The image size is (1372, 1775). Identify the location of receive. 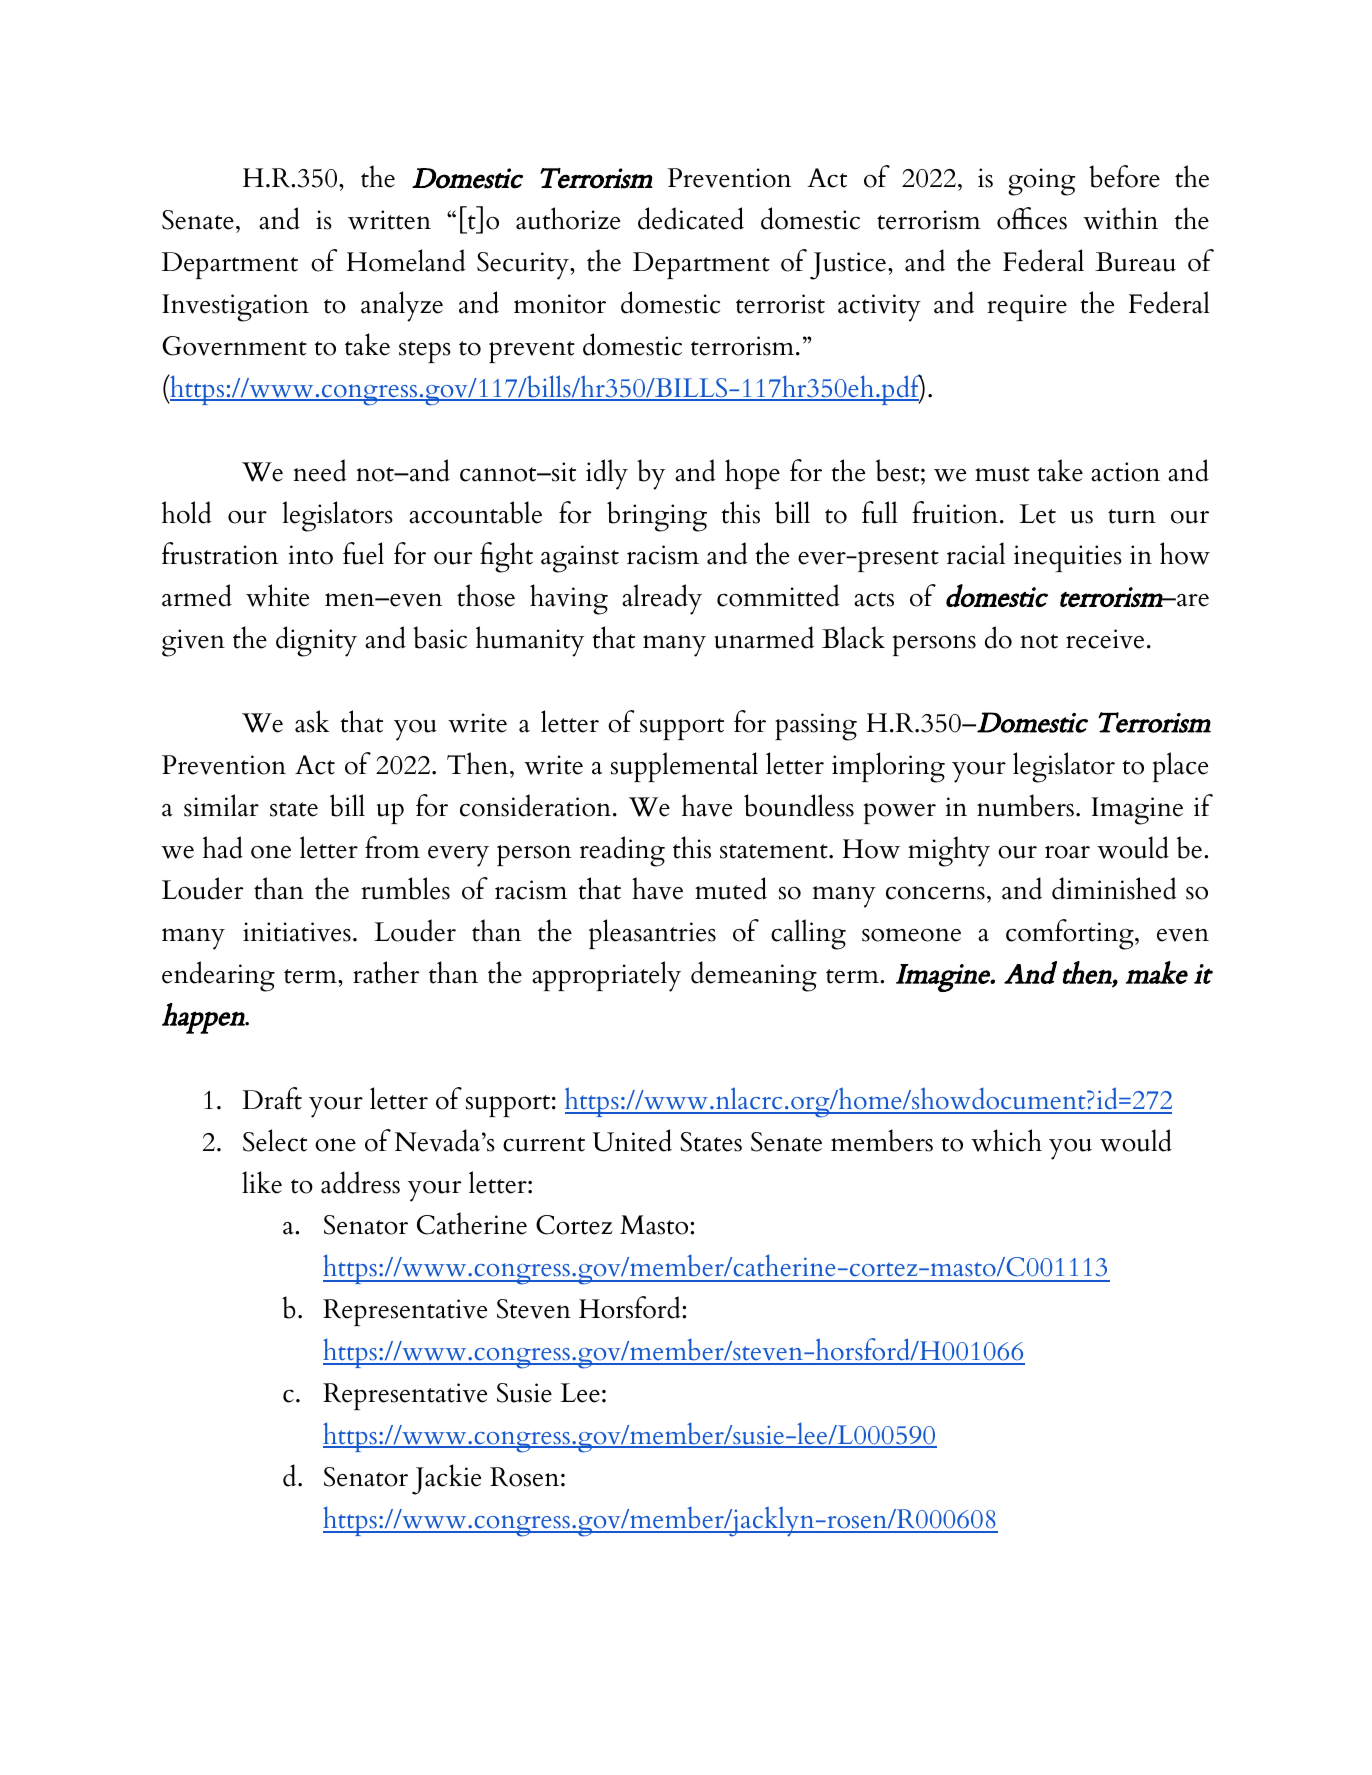
(1105, 639).
